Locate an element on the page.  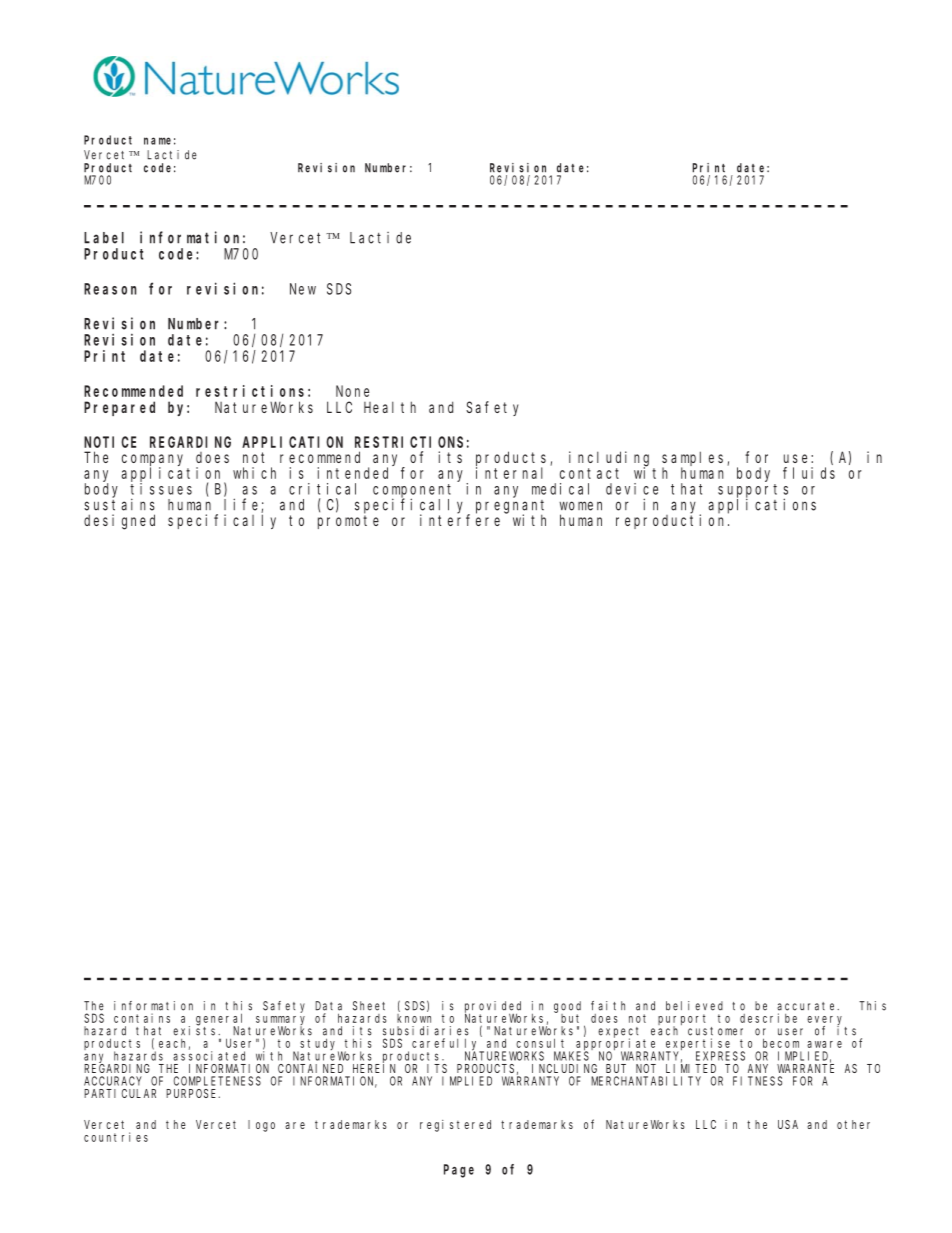
believed is located at coordinates (694, 1006).
